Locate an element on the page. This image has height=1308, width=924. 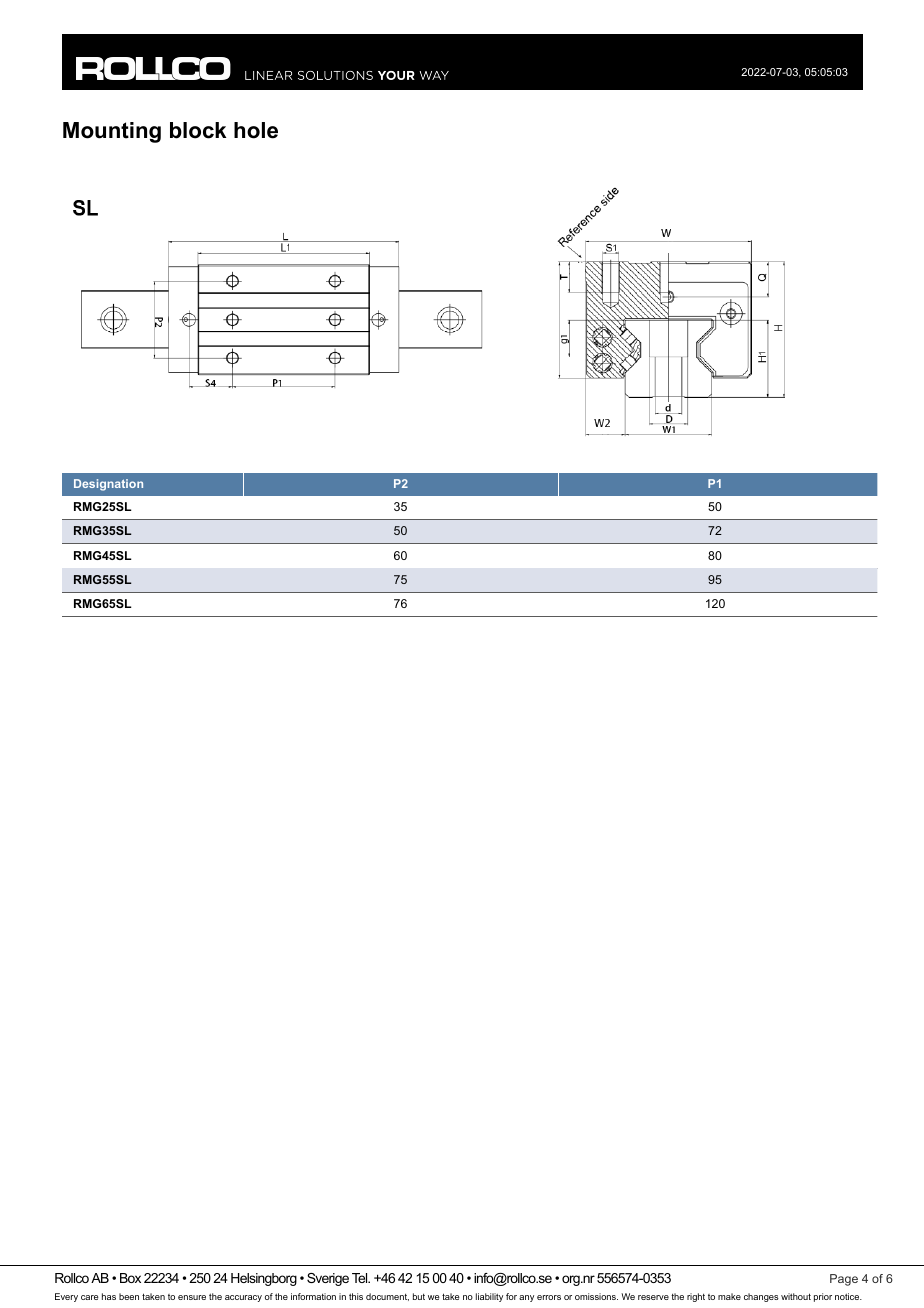
Designation is located at coordinates (108, 485).
